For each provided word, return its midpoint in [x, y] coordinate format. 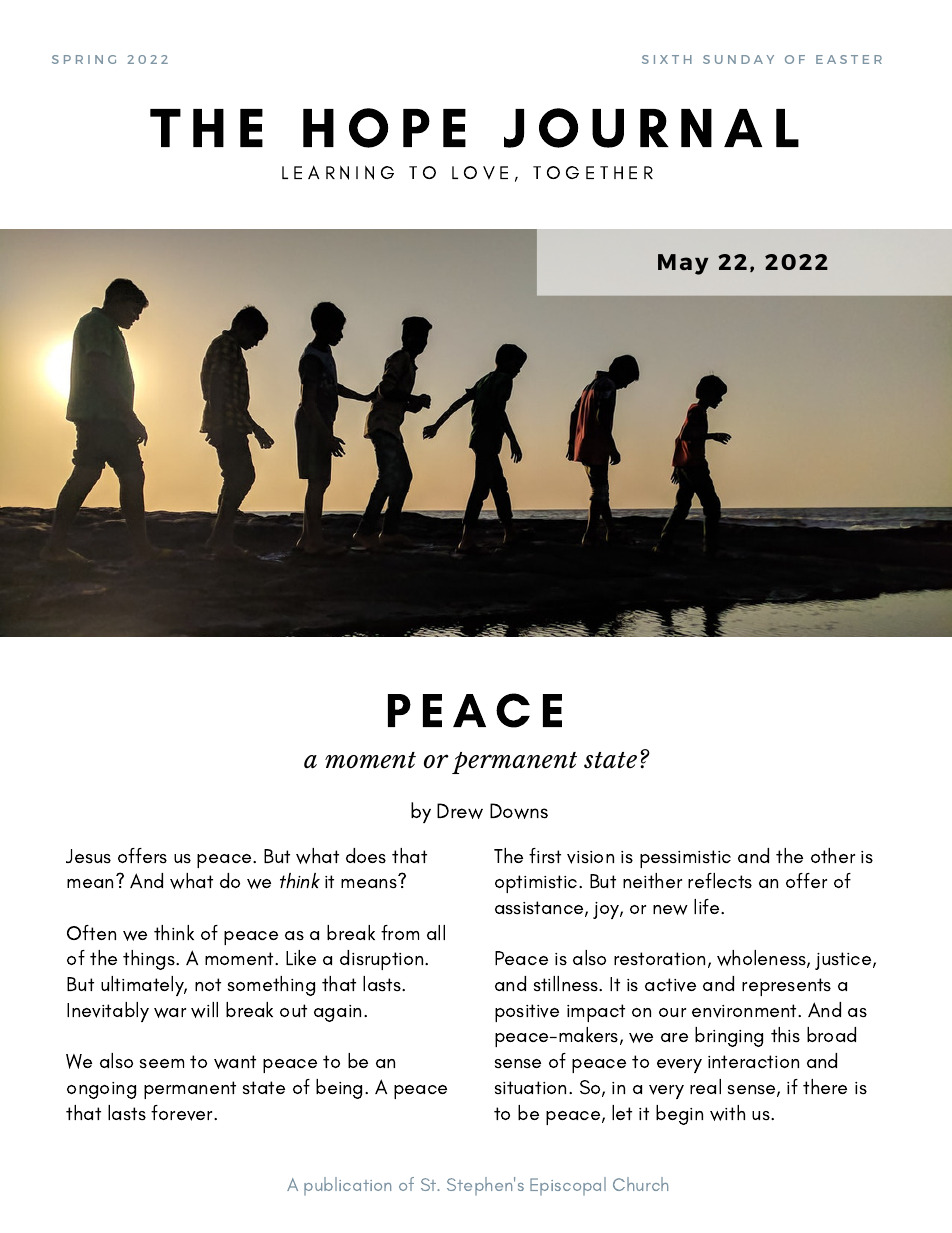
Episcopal [568, 1186]
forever [183, 1113]
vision [590, 857]
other [833, 855]
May [683, 264]
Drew [460, 811]
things [150, 960]
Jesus [88, 856]
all [436, 932]
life [708, 906]
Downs [519, 811]
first [545, 855]
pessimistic [685, 859]
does [366, 855]
